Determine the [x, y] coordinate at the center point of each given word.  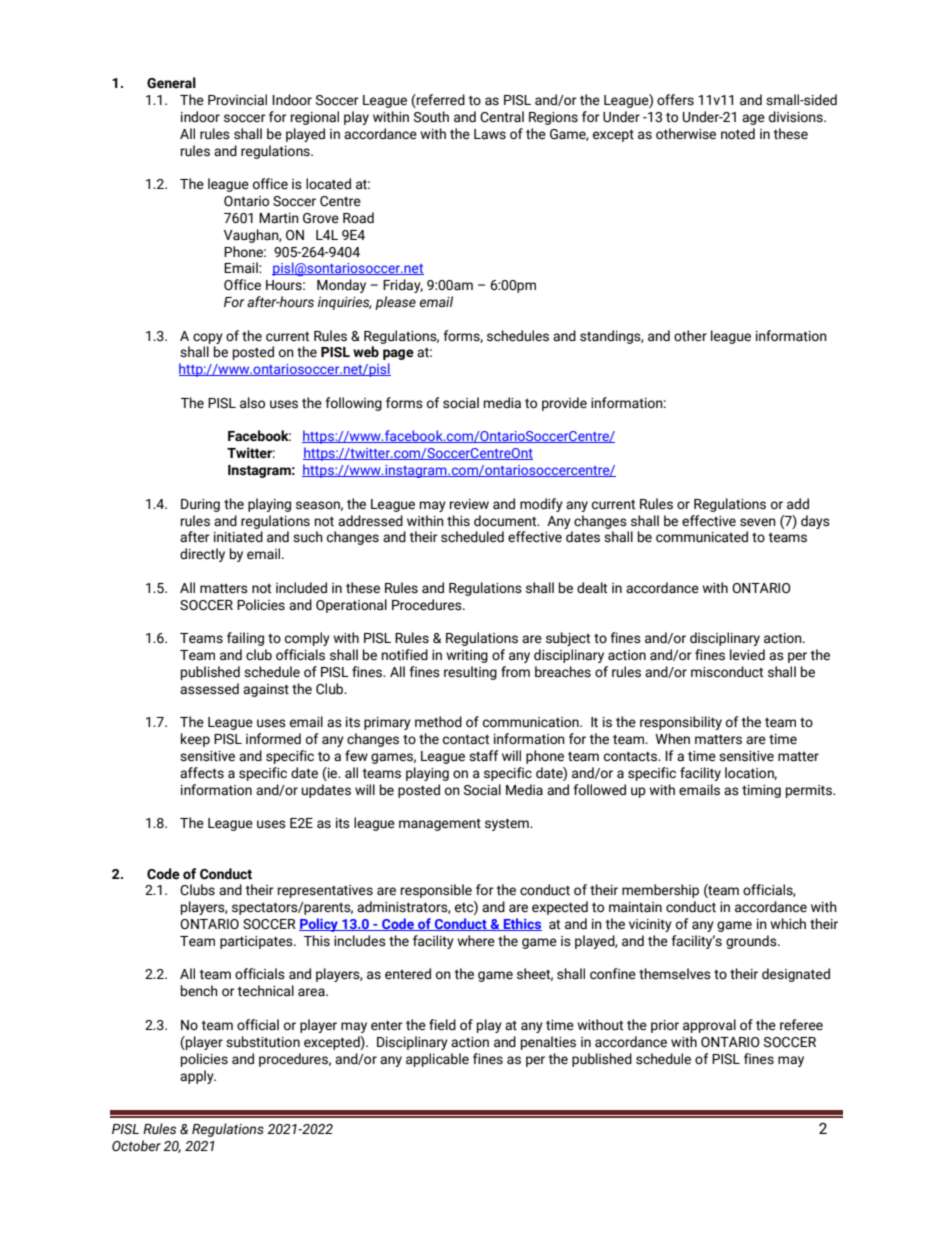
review [469, 504]
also [252, 403]
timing [761, 791]
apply [198, 1077]
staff [483, 756]
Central [502, 117]
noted [738, 134]
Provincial [237, 100]
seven [758, 522]
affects [202, 773]
